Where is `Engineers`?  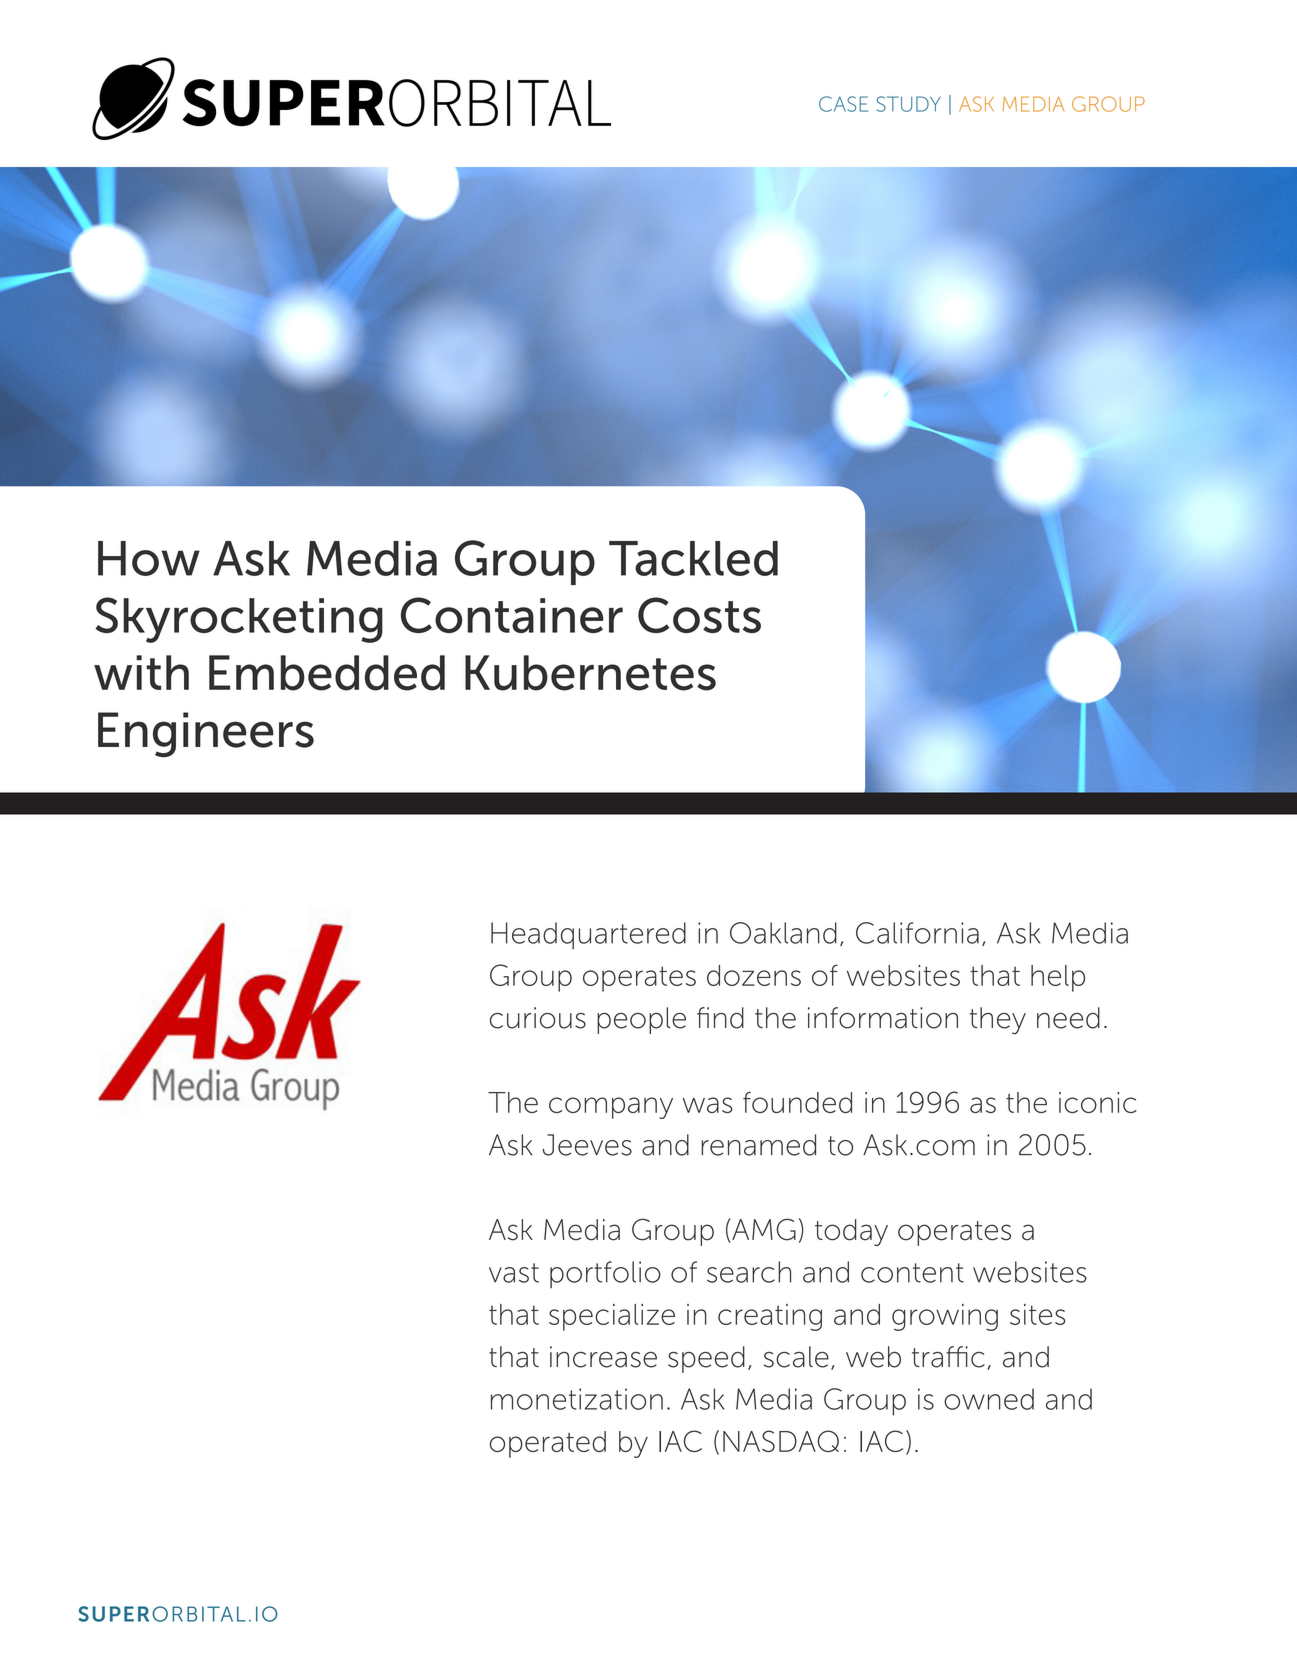 Engineers is located at coordinates (206, 735).
